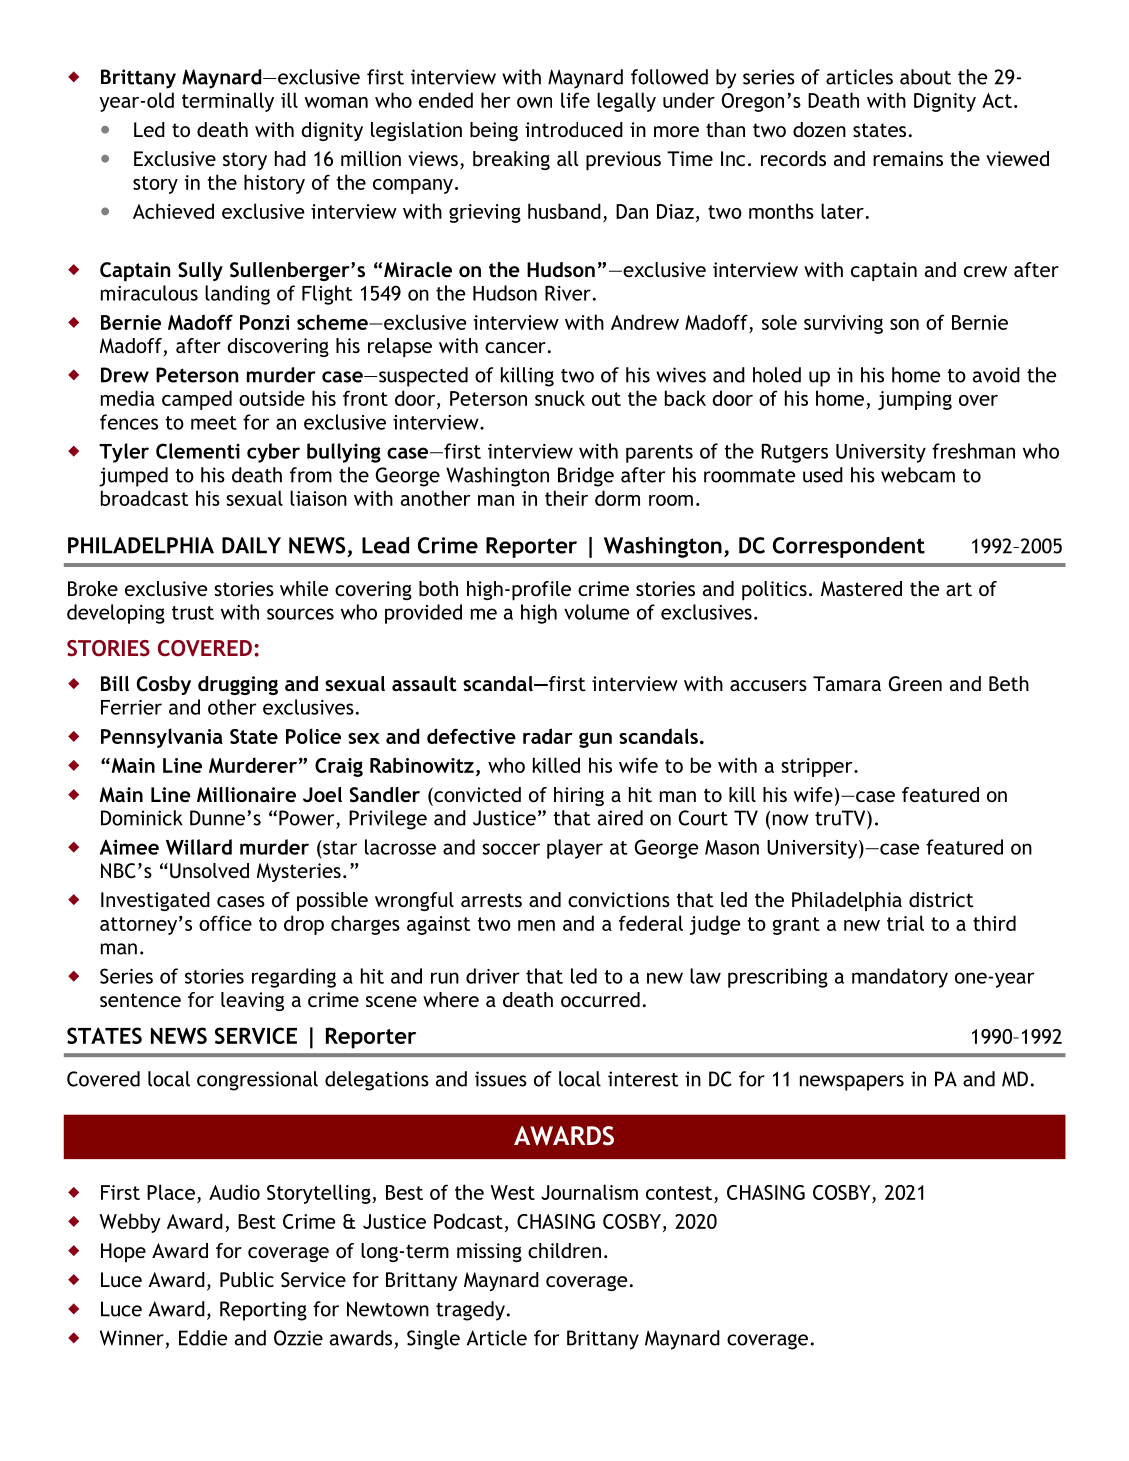 This screenshot has width=1129, height=1461. Describe the element at coordinates (290, 158) in the screenshot. I see `had` at that location.
